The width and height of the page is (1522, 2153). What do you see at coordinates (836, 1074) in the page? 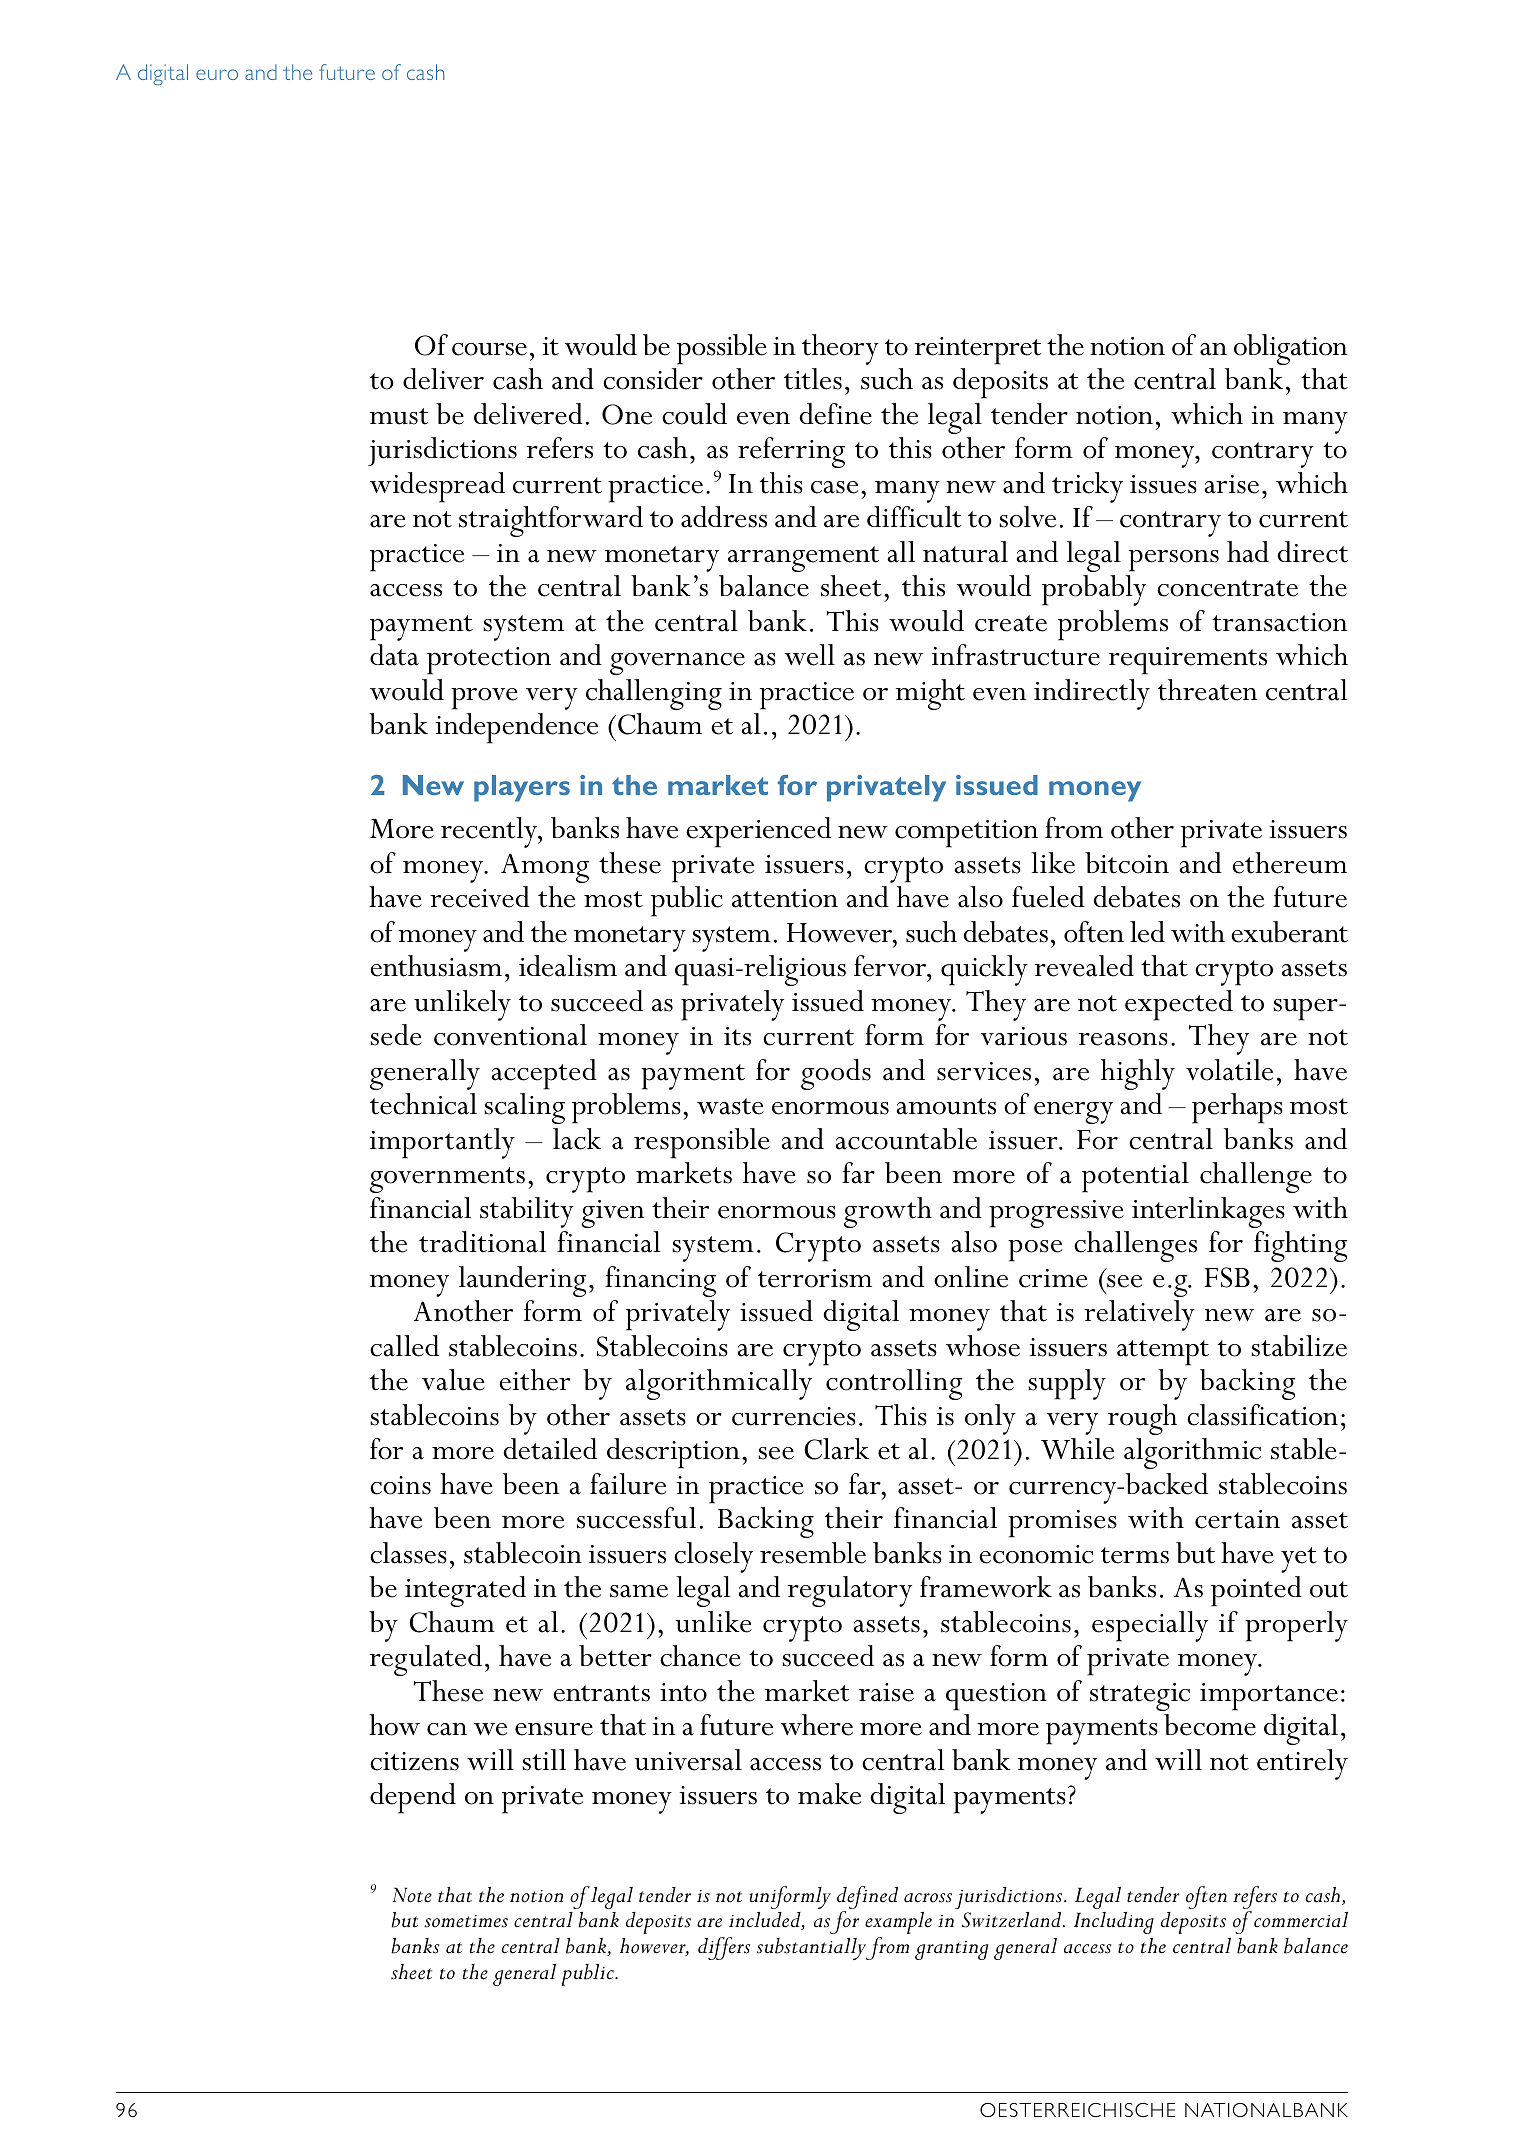
I see `goods` at bounding box center [836, 1074].
